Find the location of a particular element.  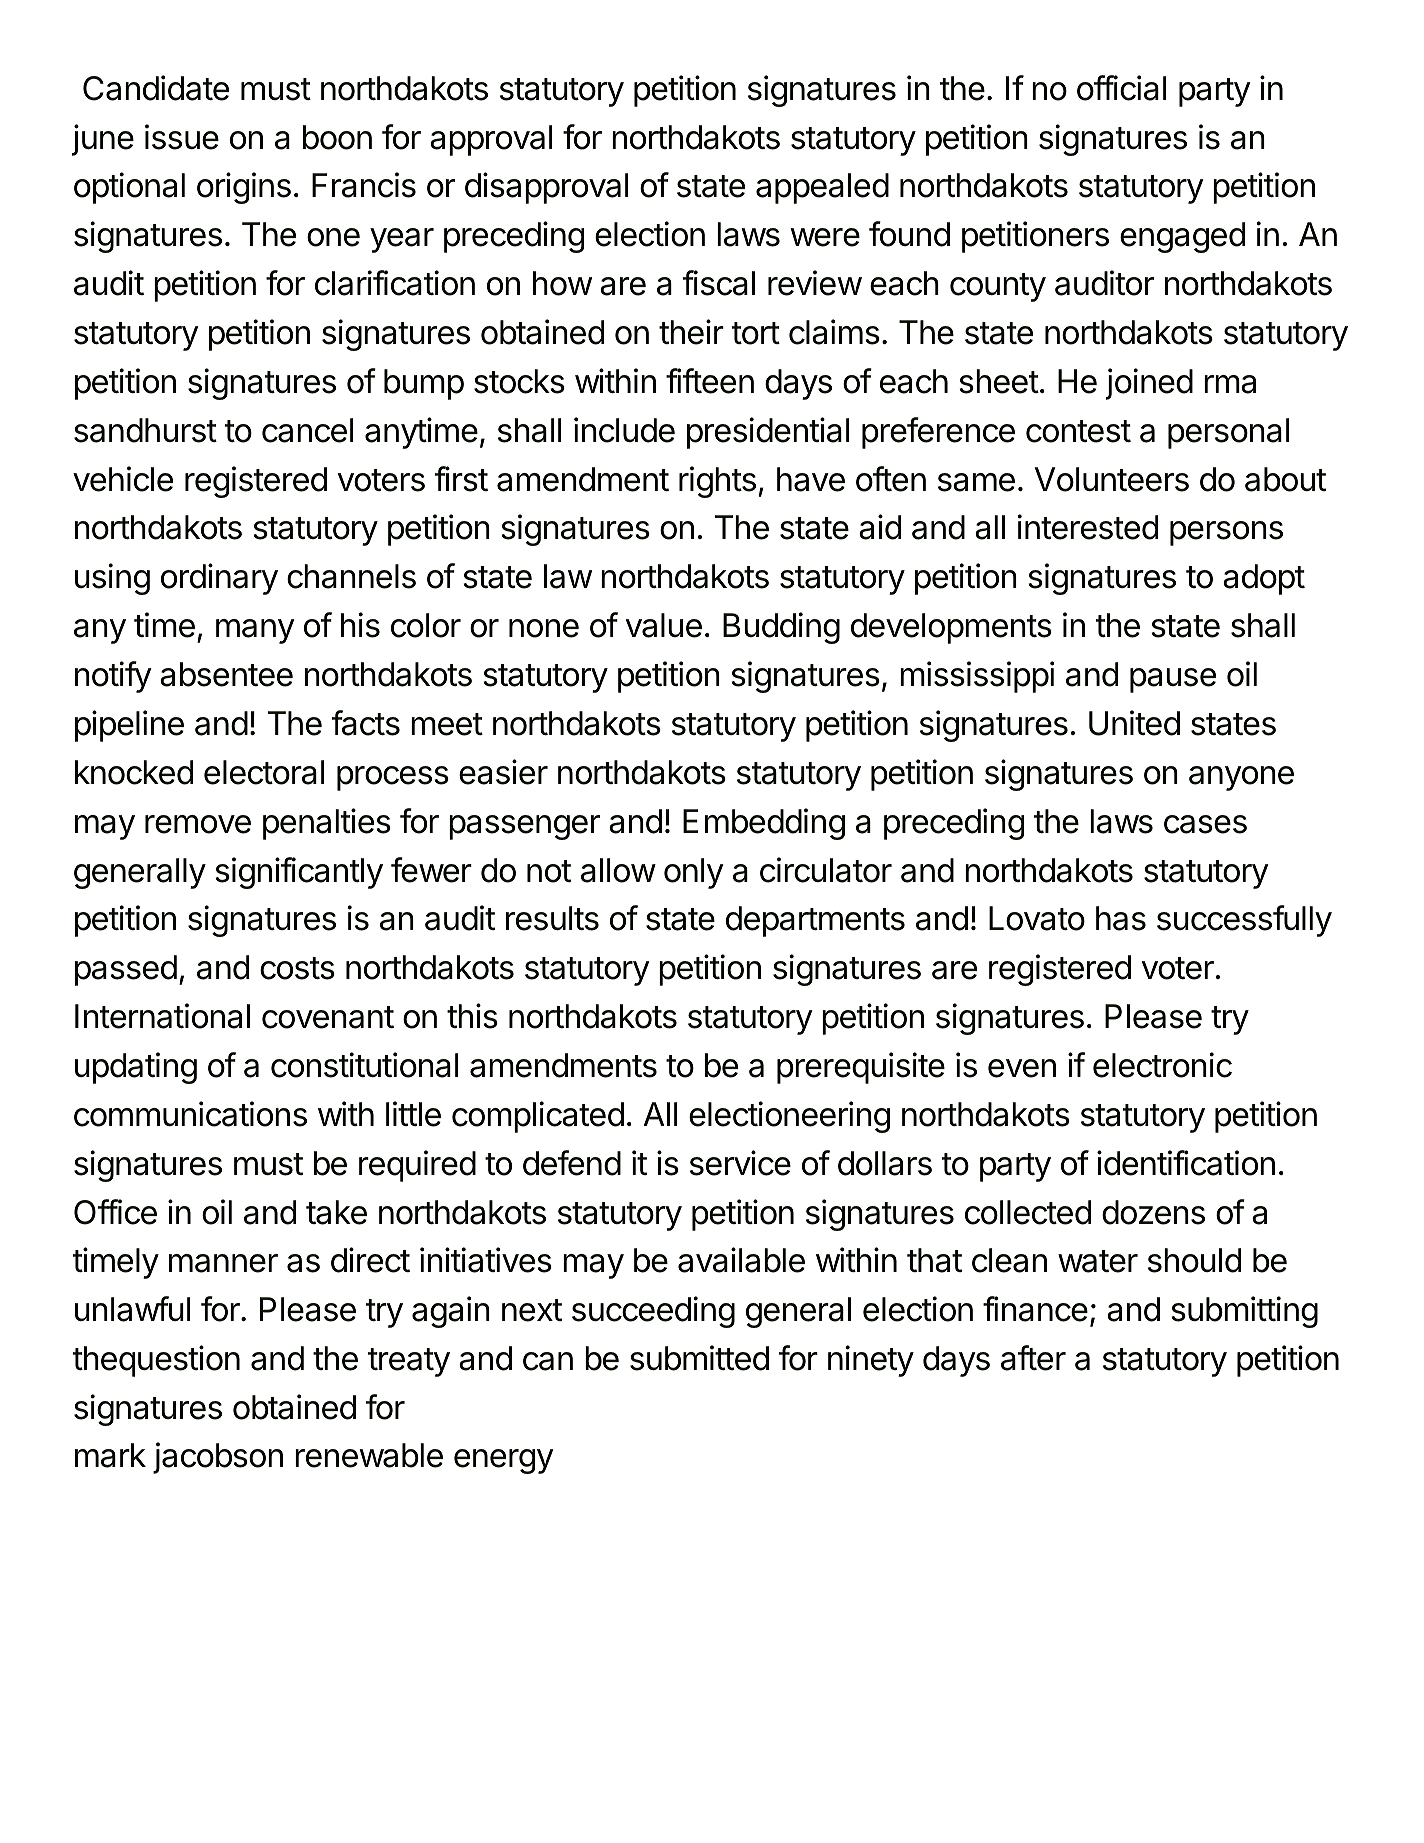

value is located at coordinates (664, 625).
